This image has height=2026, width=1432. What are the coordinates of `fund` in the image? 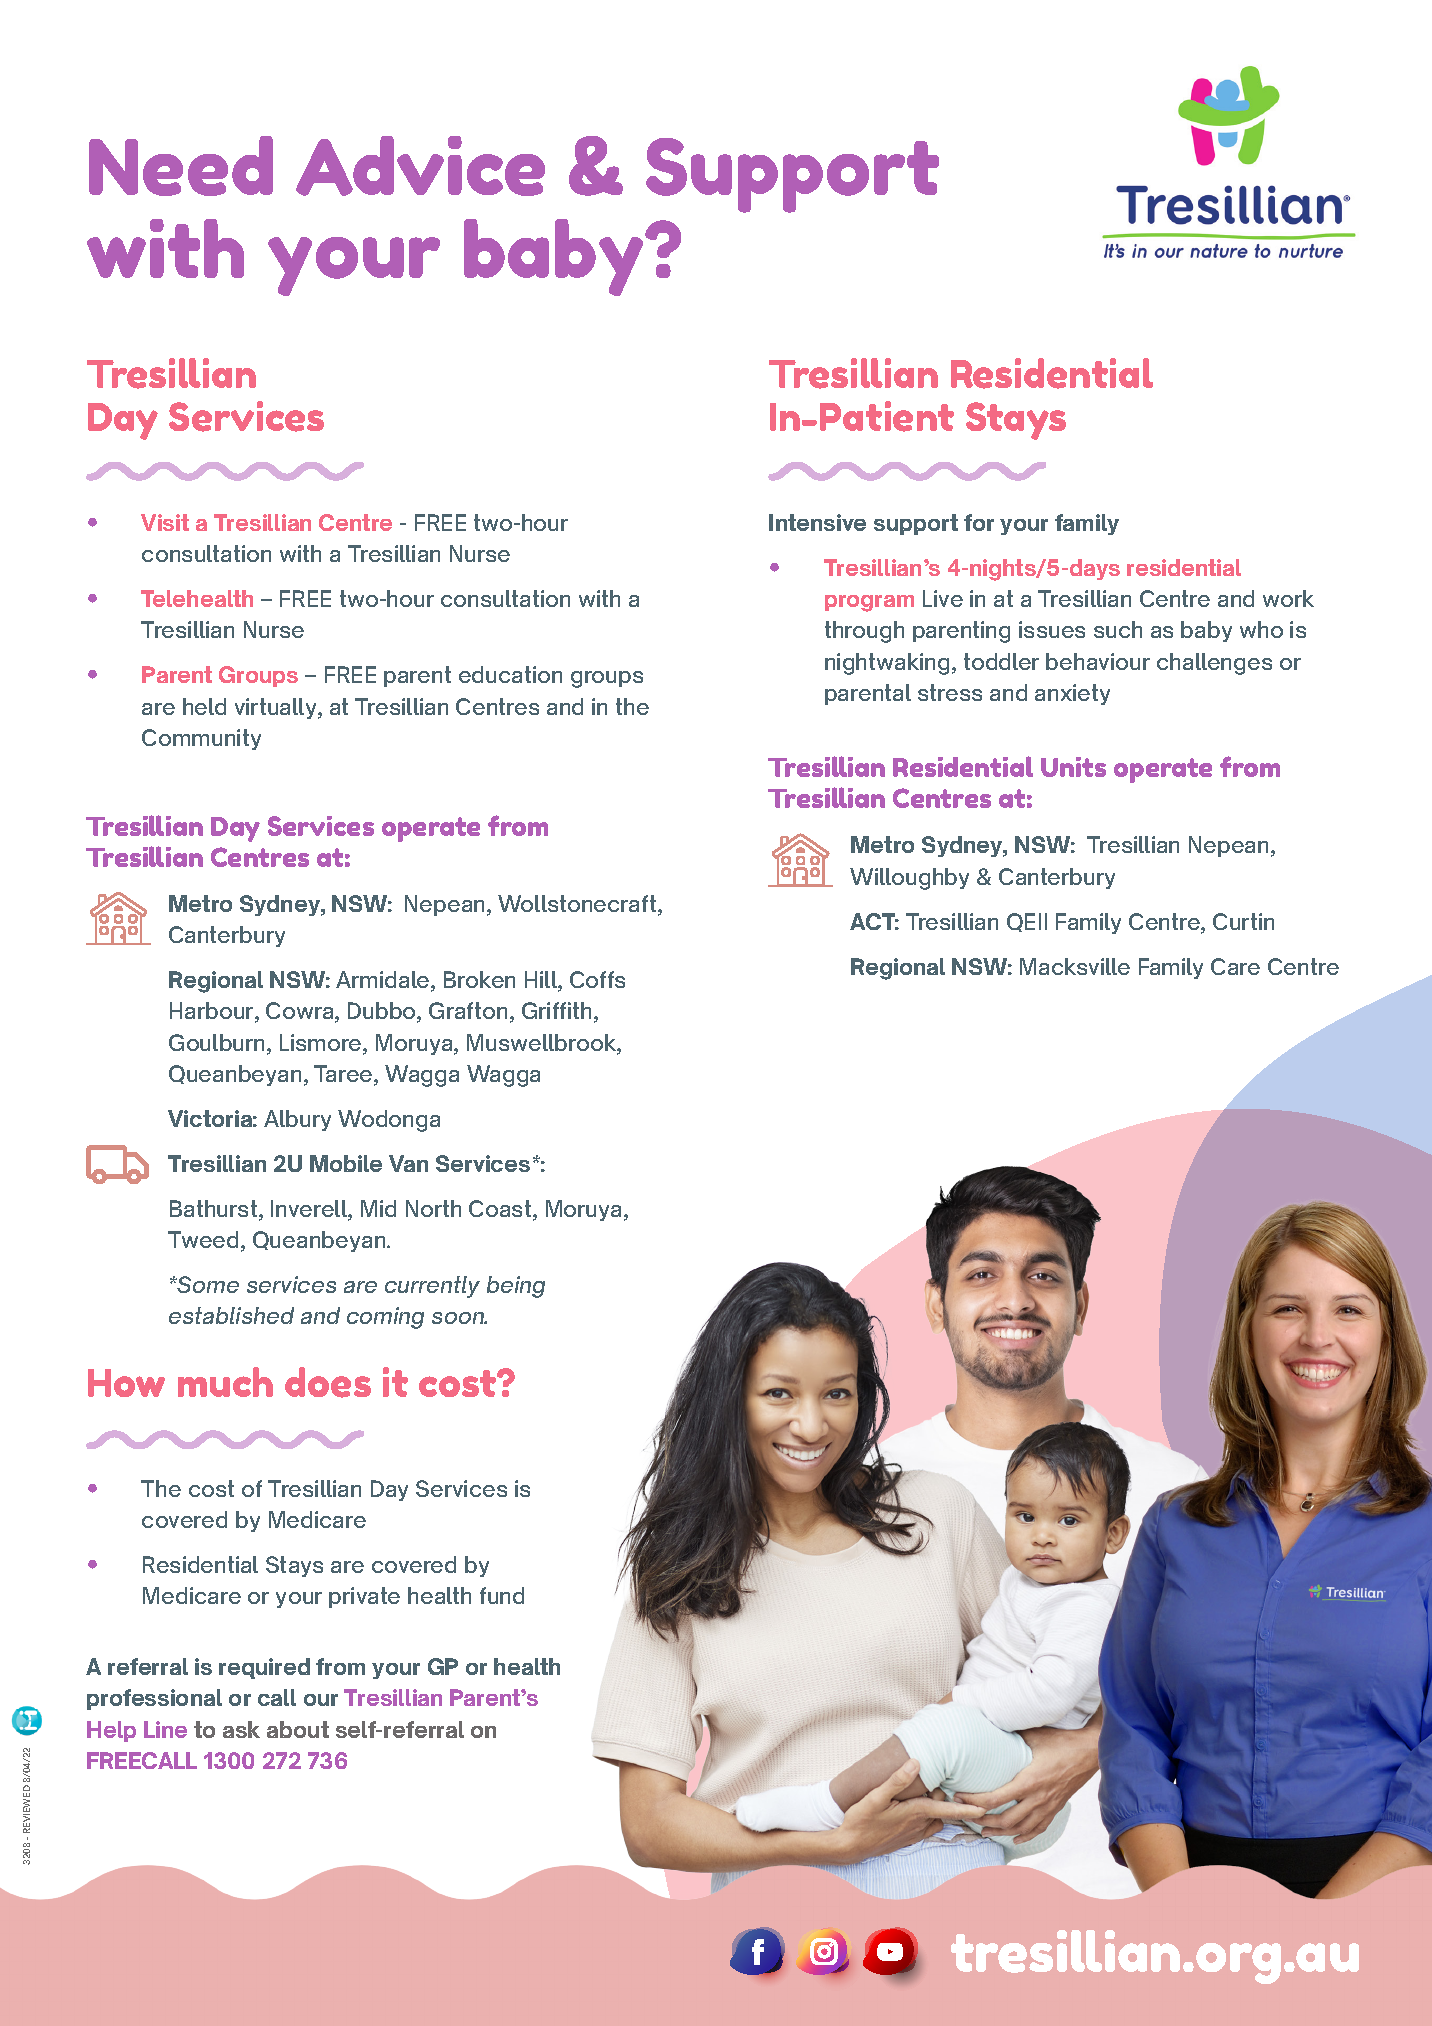 It's located at (502, 1595).
